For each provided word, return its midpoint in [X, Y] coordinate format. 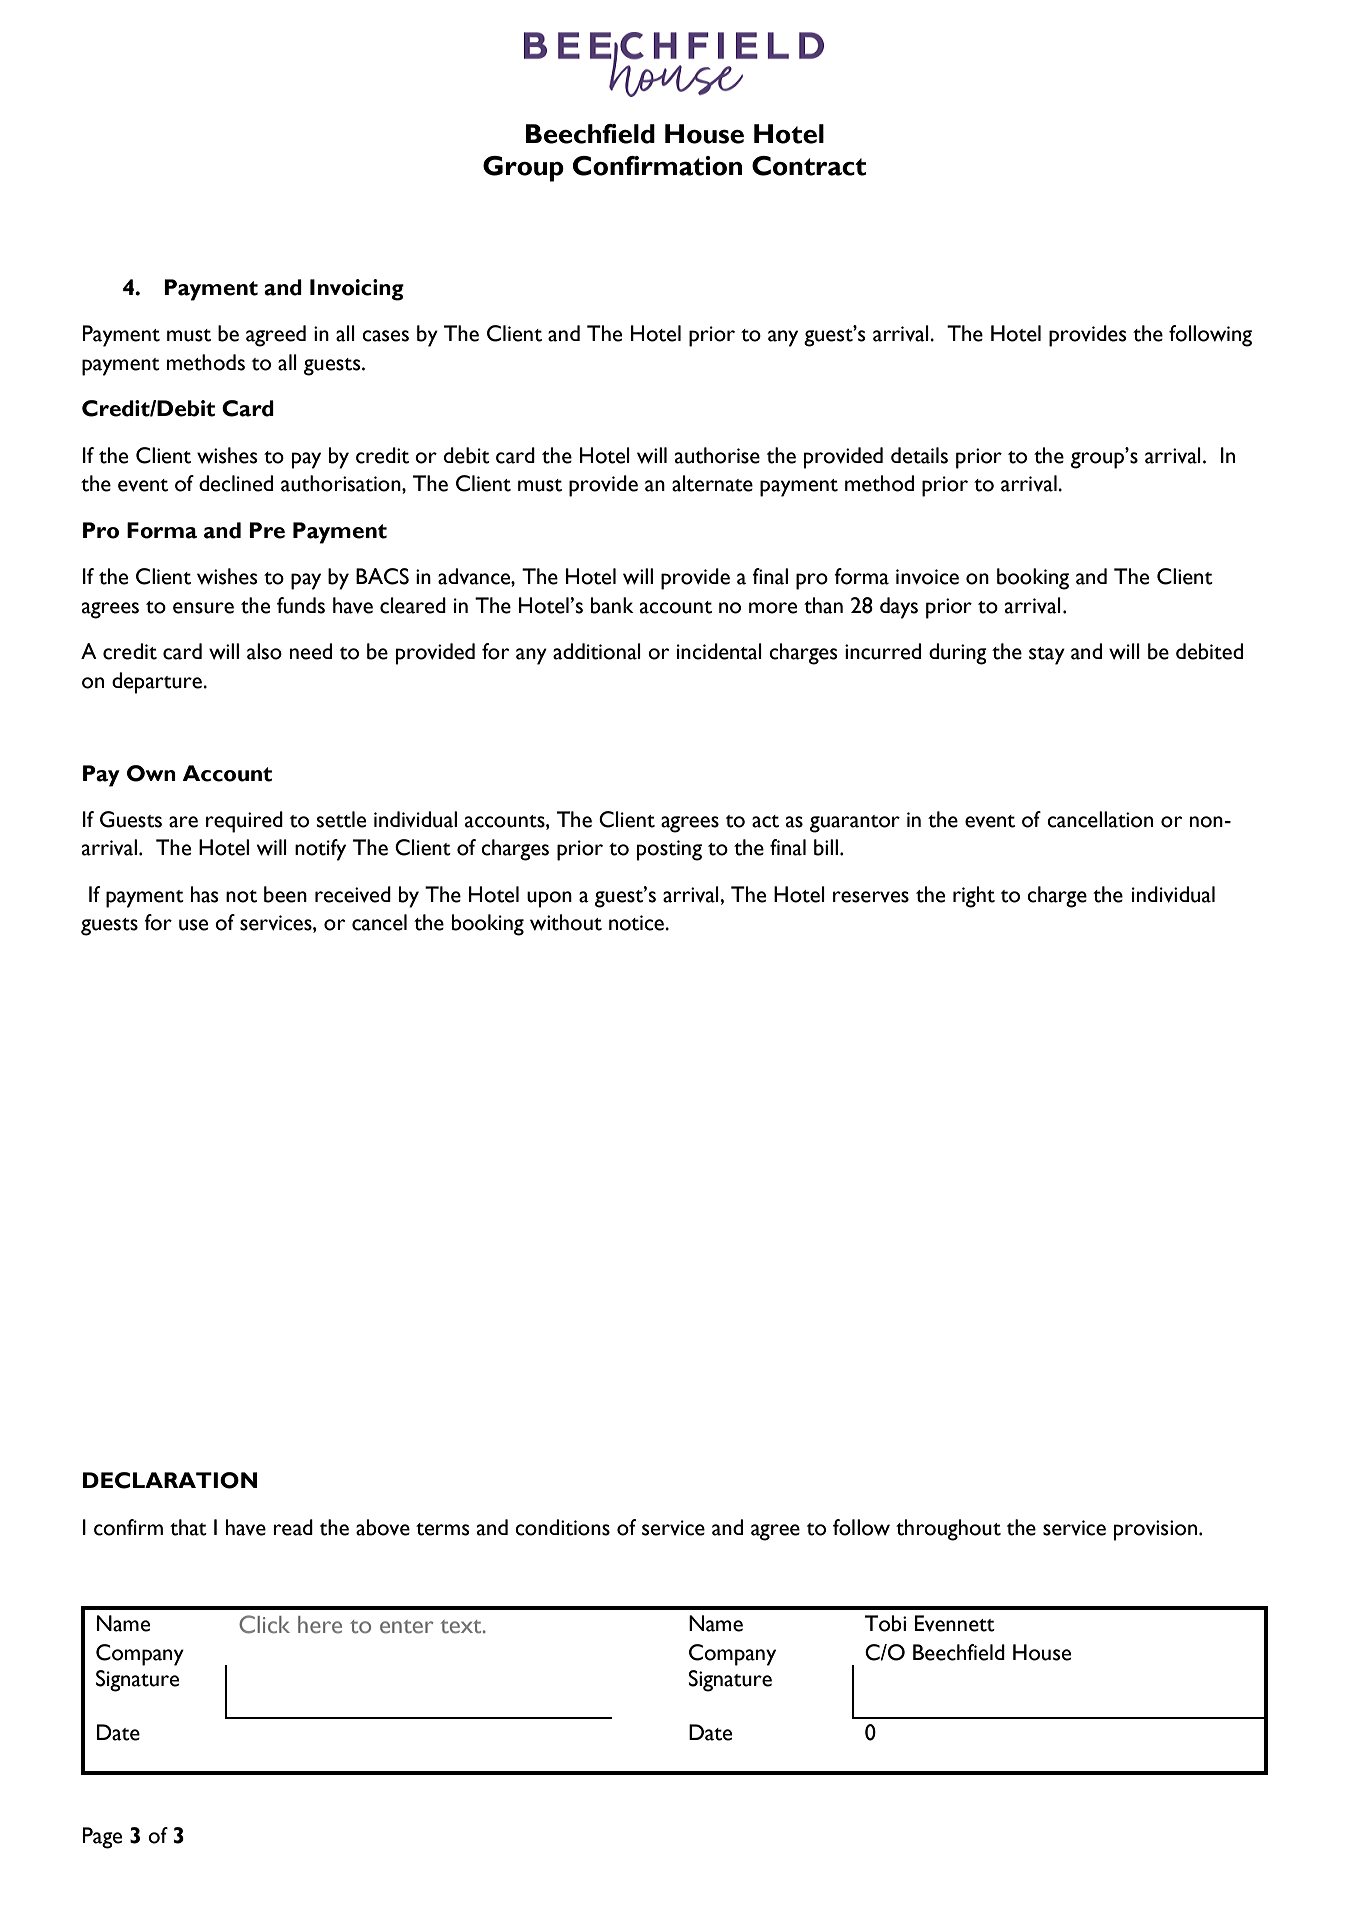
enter [407, 1627]
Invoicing [357, 290]
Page [102, 1838]
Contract [809, 166]
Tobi [885, 1623]
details [919, 455]
